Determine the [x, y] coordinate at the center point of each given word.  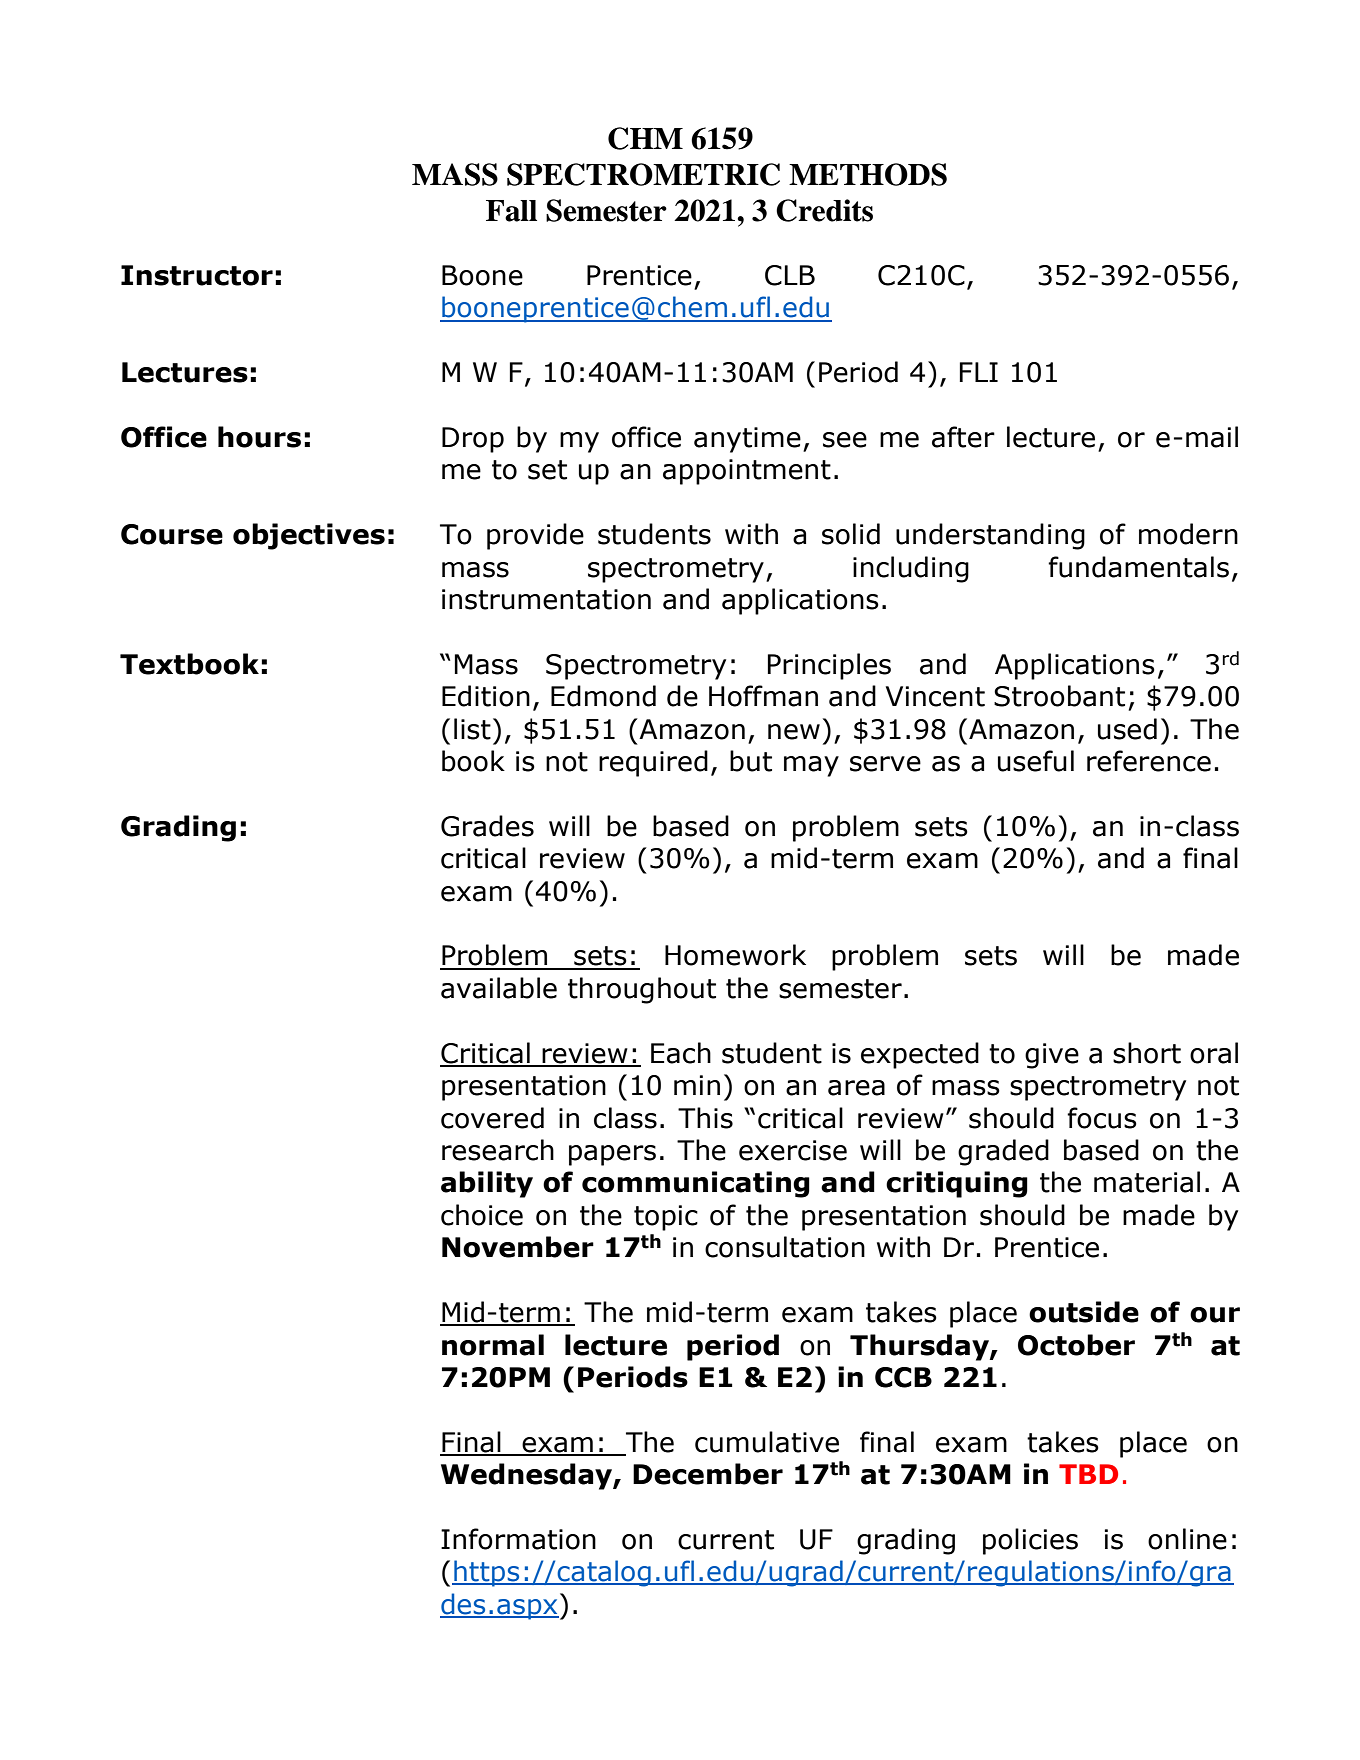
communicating [696, 1184]
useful [1036, 761]
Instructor [197, 275]
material [1147, 1182]
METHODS [868, 174]
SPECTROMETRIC [643, 174]
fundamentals [1138, 567]
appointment [747, 472]
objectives [309, 536]
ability [487, 1184]
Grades [487, 826]
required [653, 763]
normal [493, 1345]
